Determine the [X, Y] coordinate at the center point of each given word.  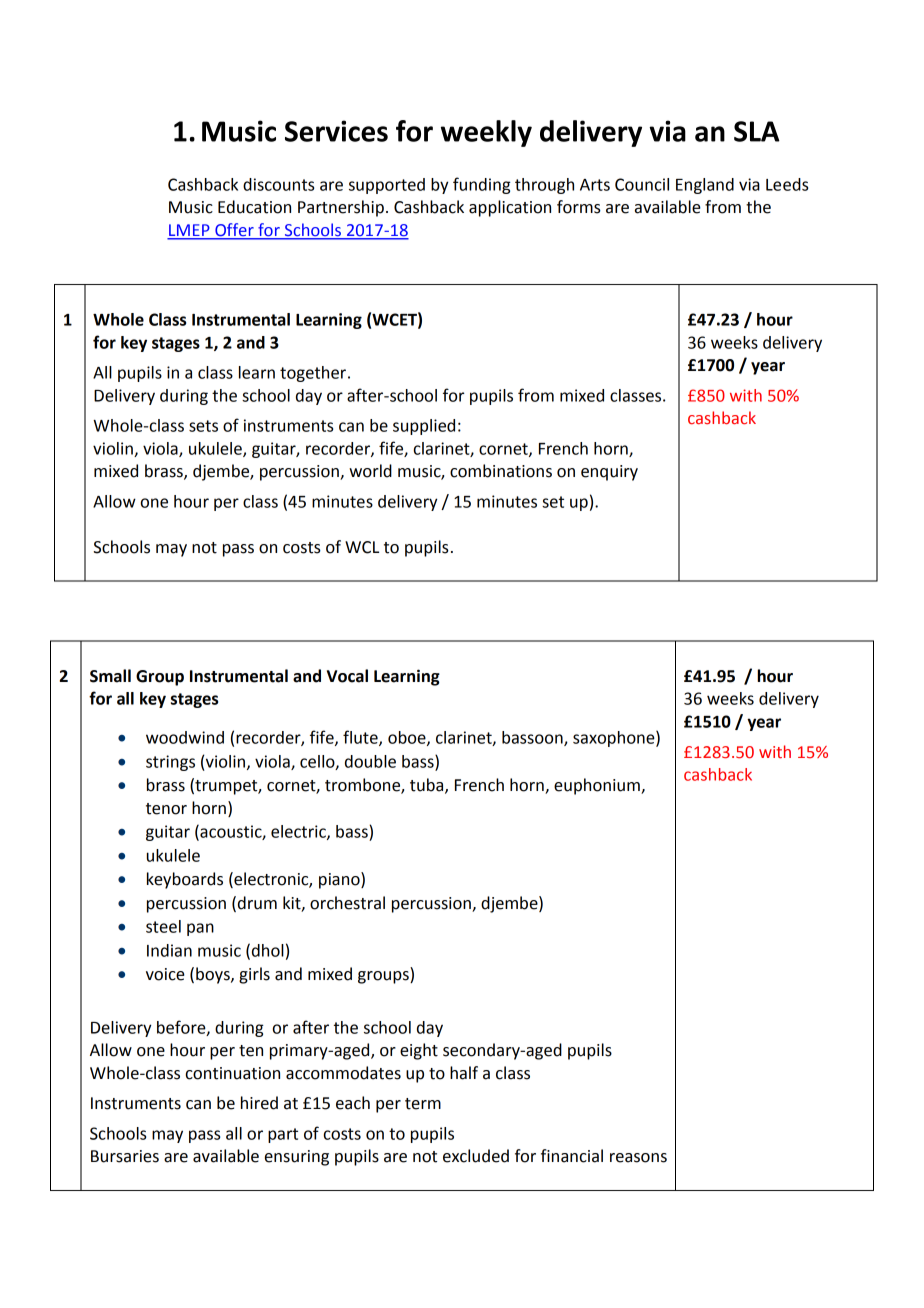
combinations [501, 471]
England [705, 186]
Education [254, 207]
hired [259, 1103]
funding [482, 185]
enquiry [609, 473]
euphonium [598, 786]
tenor [166, 809]
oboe [408, 738]
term [423, 1104]
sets [203, 426]
